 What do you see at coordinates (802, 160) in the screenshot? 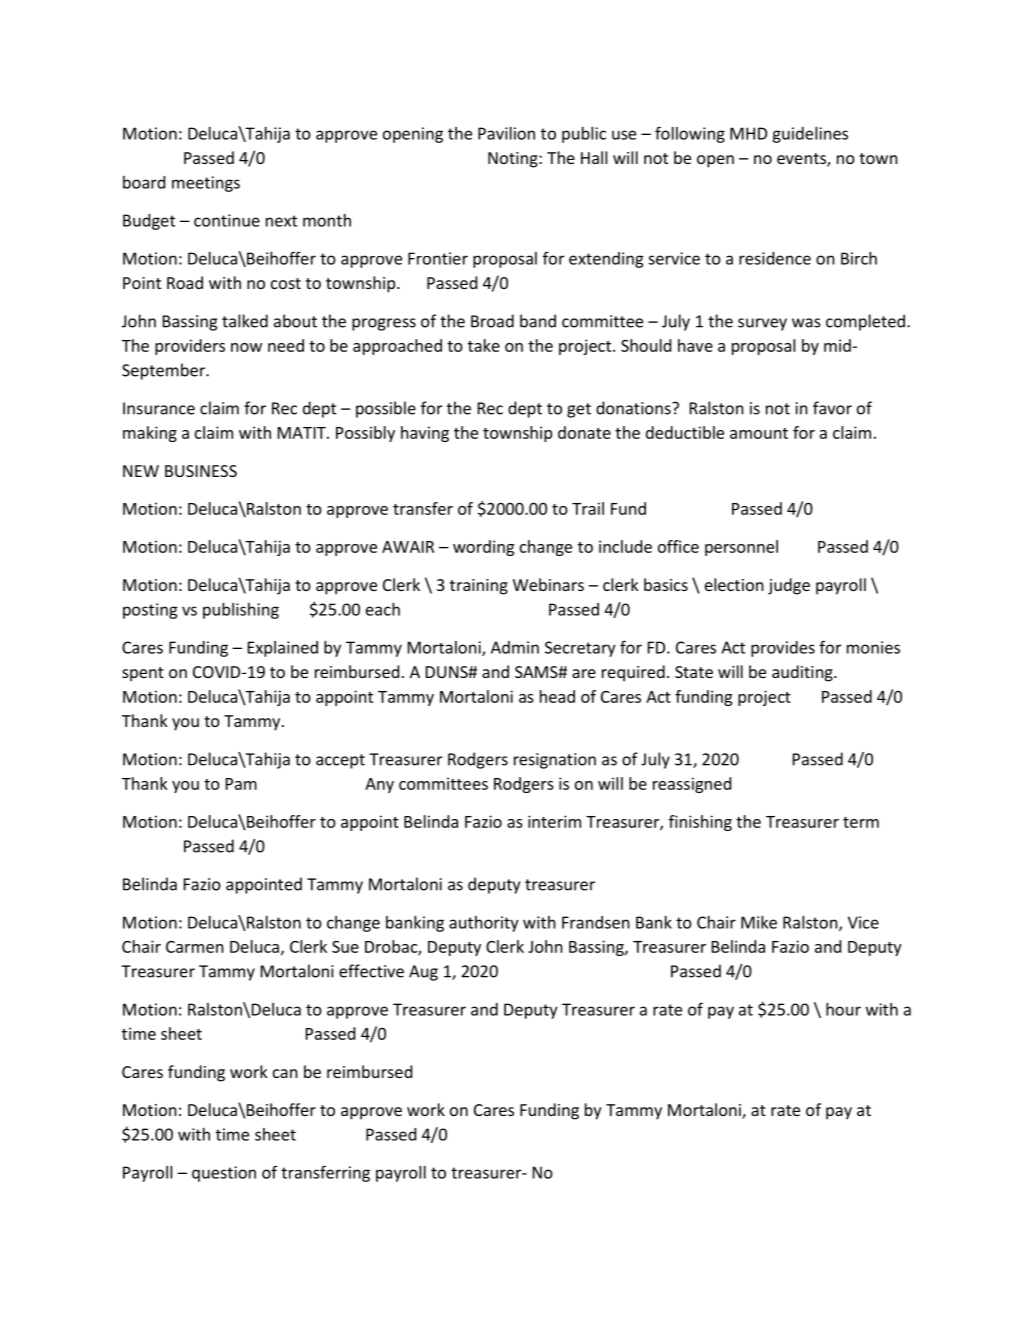
I see `events` at bounding box center [802, 160].
